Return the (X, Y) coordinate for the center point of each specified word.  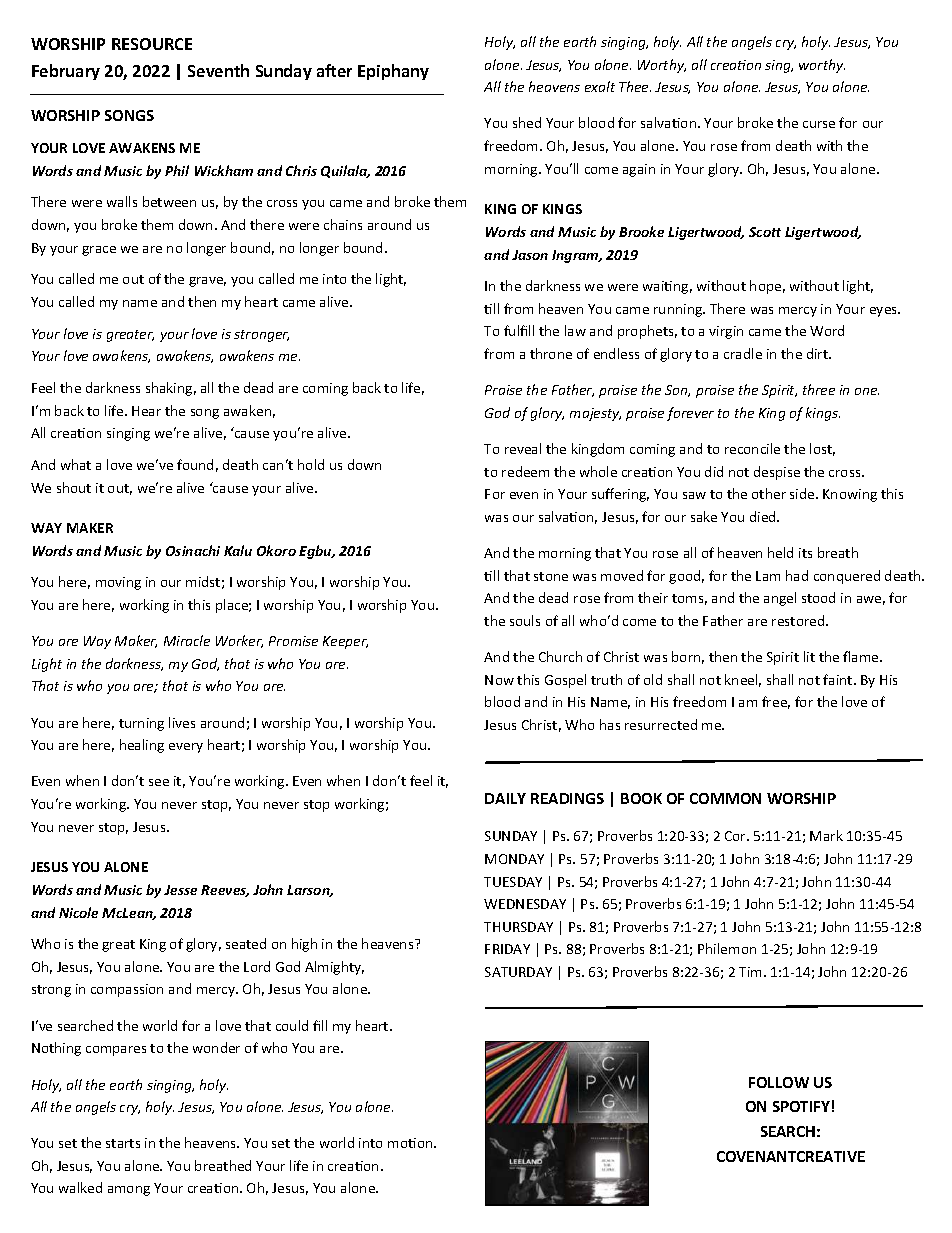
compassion (127, 990)
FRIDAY (507, 949)
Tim (752, 972)
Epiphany (393, 72)
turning (141, 724)
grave (207, 282)
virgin (726, 332)
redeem (525, 471)
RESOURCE (152, 44)
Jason (530, 255)
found (195, 464)
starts (123, 1143)
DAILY (505, 798)
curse (819, 124)
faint (839, 679)
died (764, 516)
